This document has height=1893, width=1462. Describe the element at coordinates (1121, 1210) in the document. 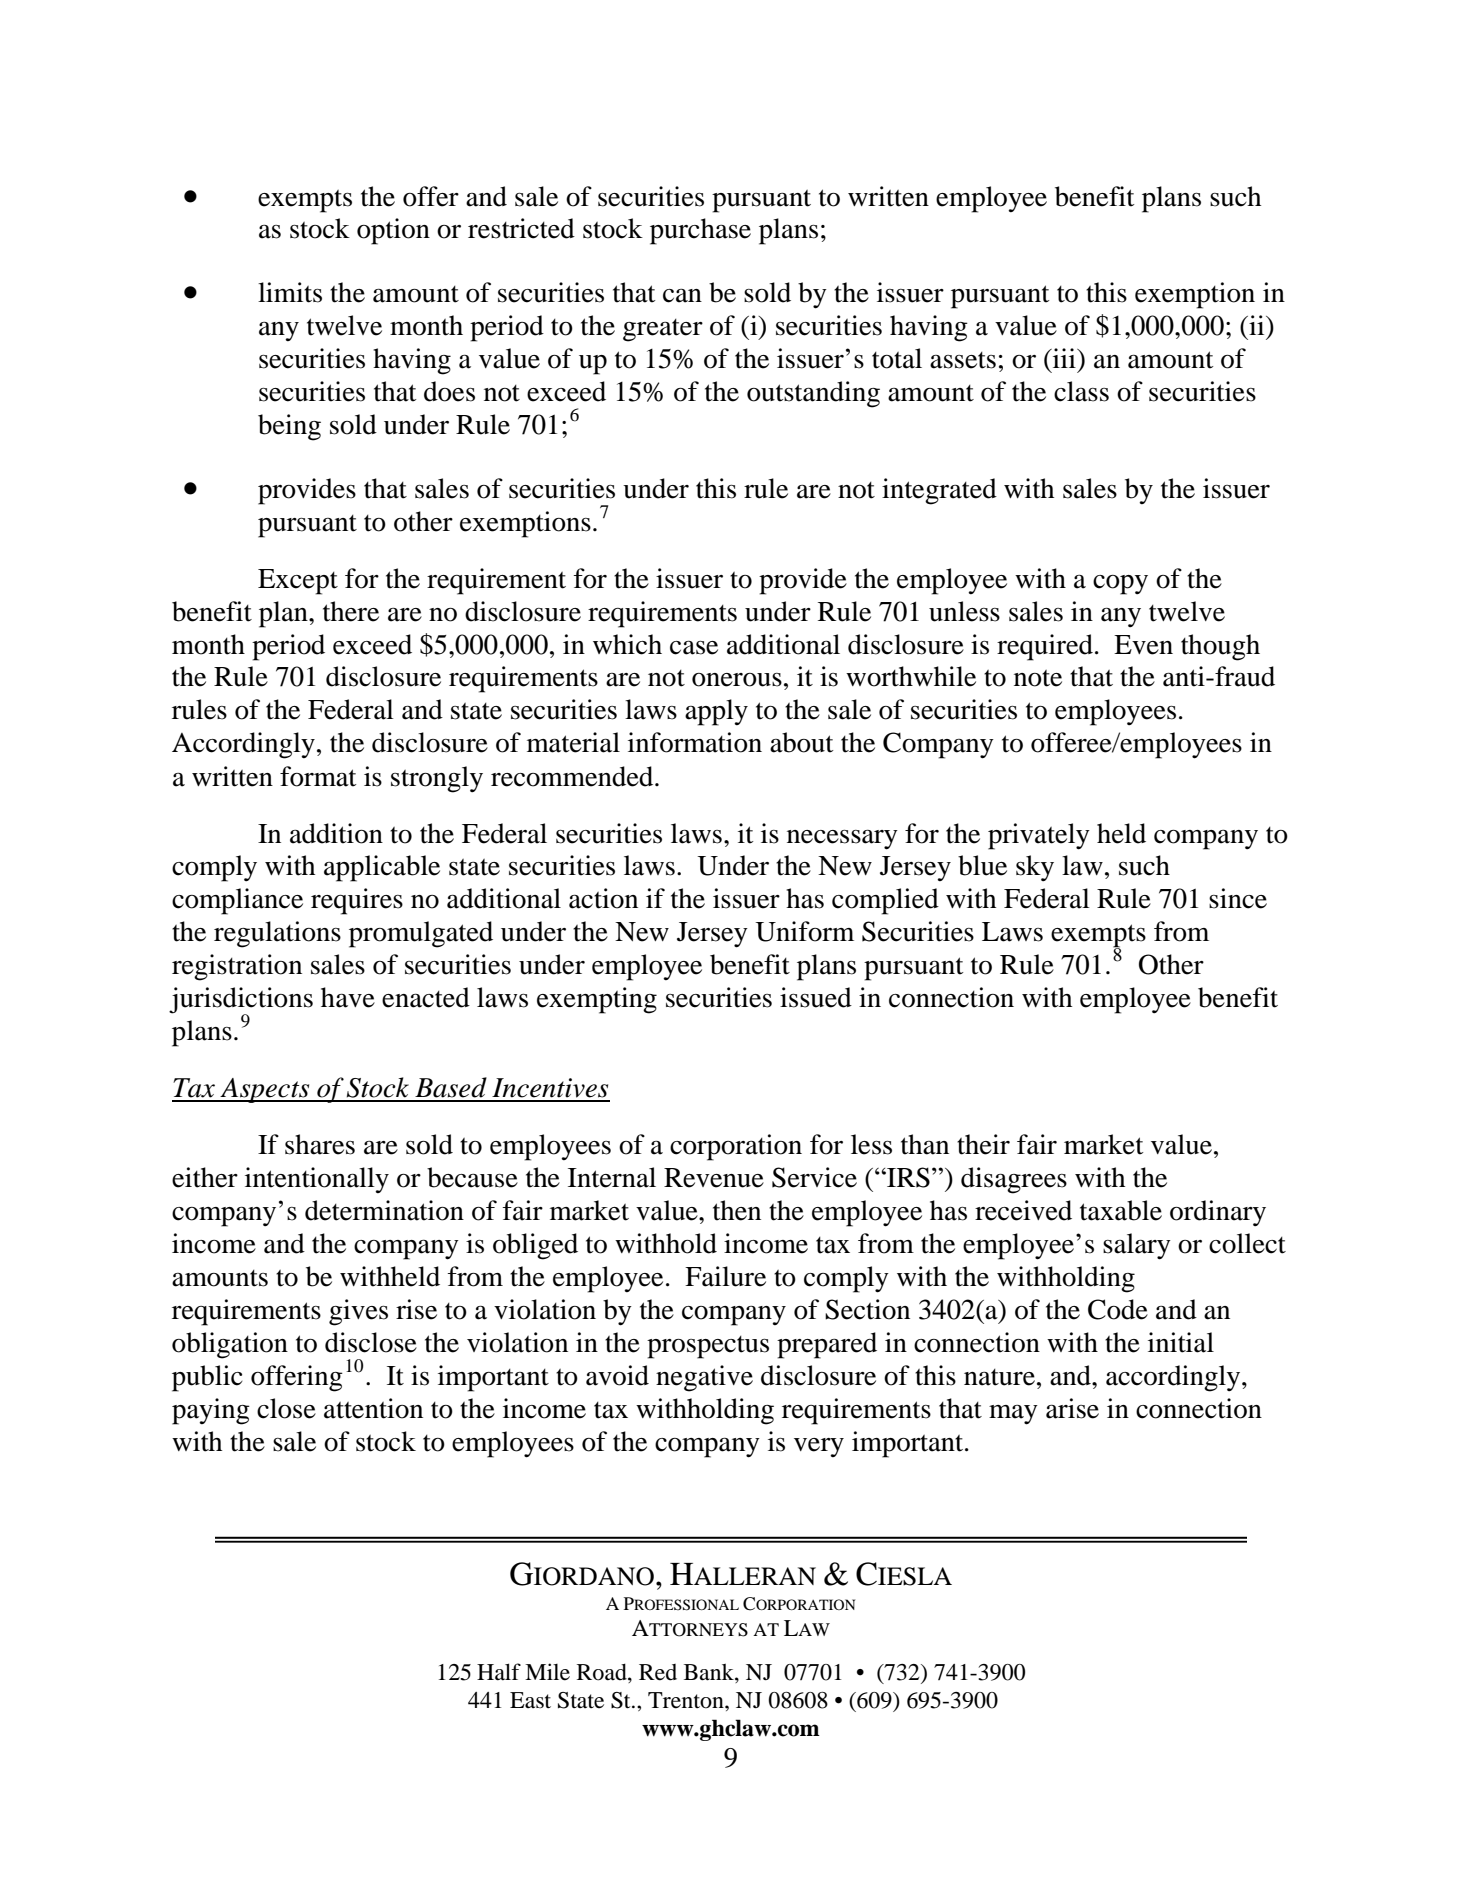

I see `taxable` at that location.
